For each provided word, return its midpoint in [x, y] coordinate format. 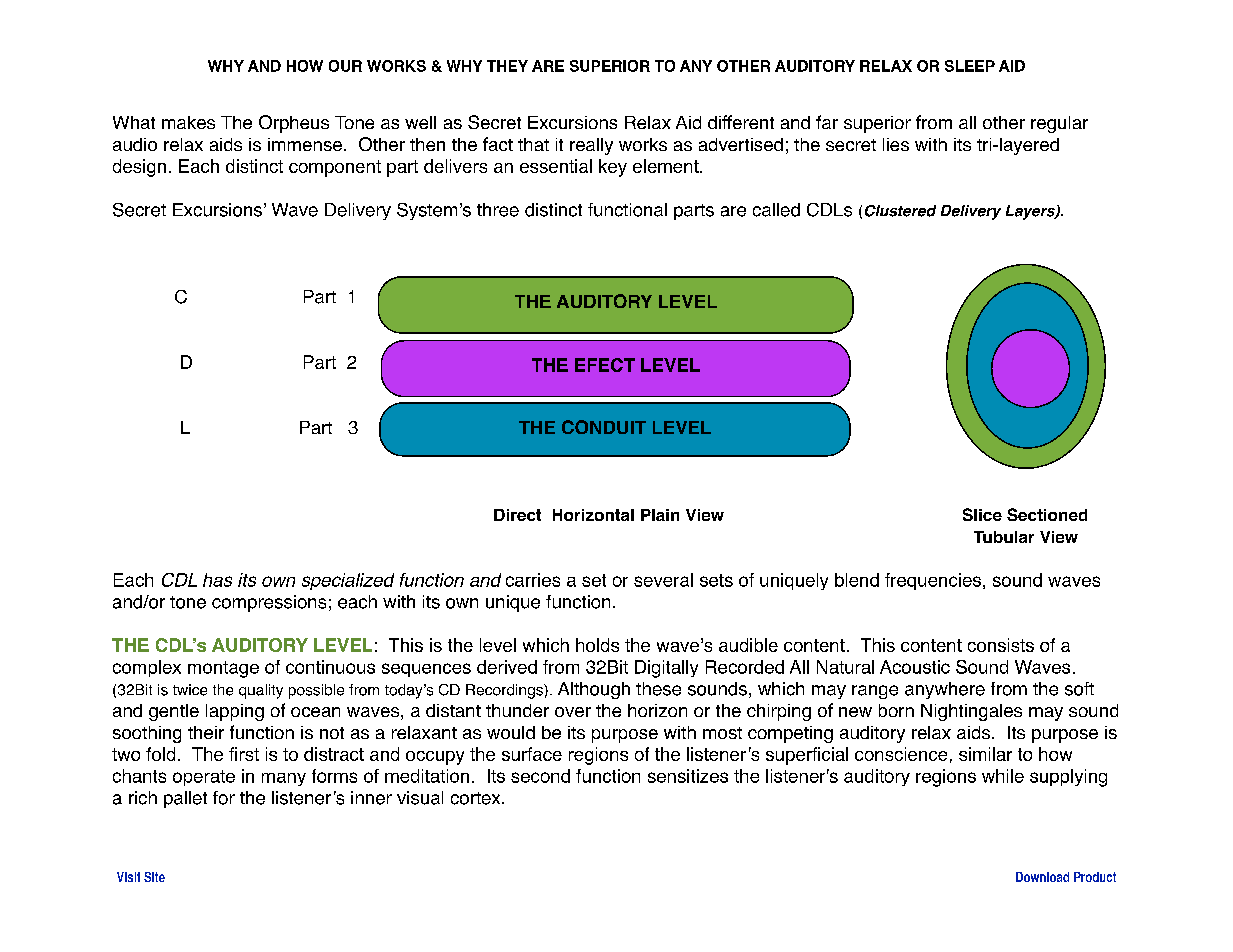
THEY [507, 66]
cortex [477, 798]
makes [188, 122]
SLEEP [970, 66]
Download [1042, 877]
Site [154, 877]
